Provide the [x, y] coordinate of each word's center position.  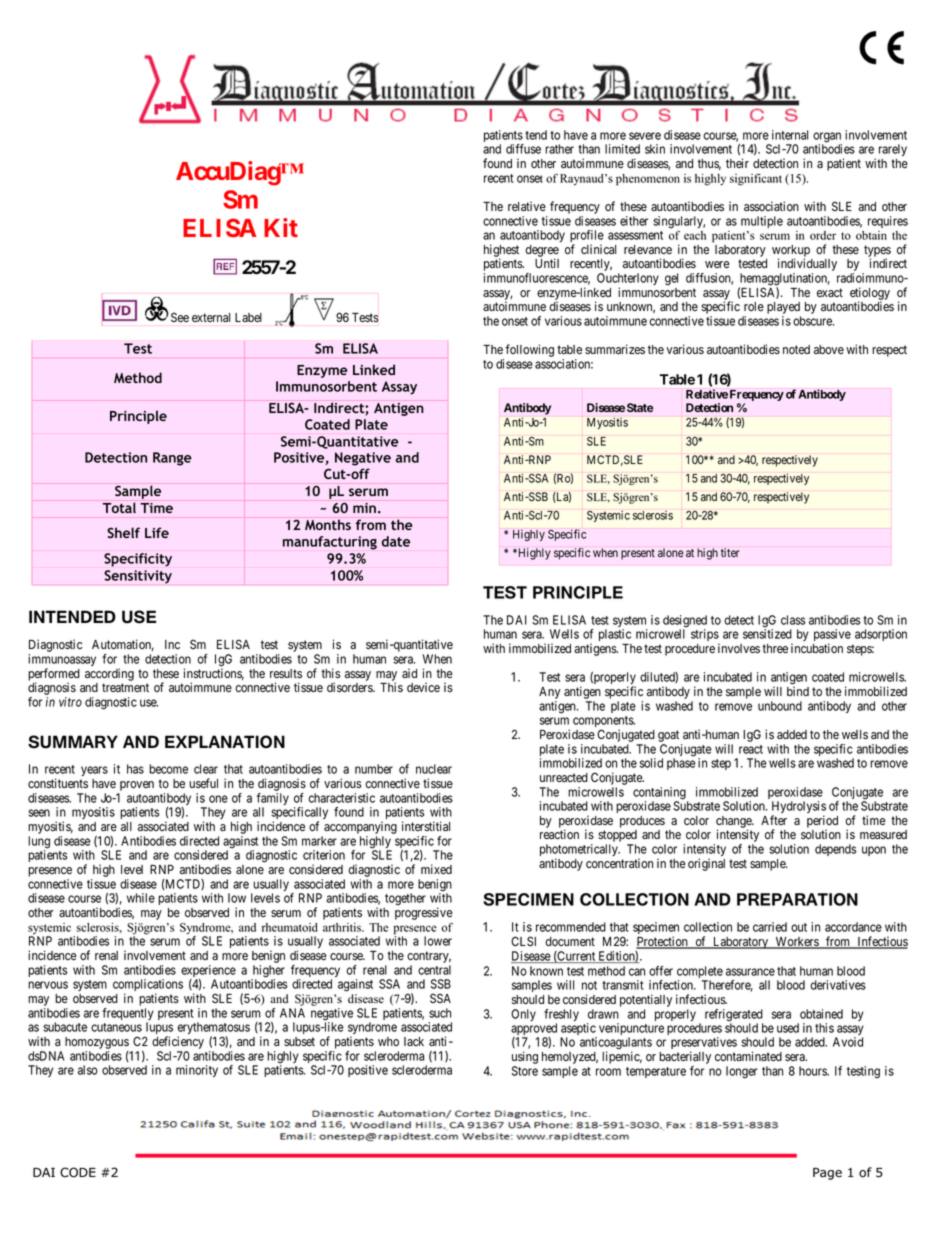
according [109, 674]
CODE [78, 1172]
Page [827, 1174]
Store [525, 1071]
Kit [281, 227]
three [775, 648]
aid [409, 673]
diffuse [523, 149]
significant [756, 179]
